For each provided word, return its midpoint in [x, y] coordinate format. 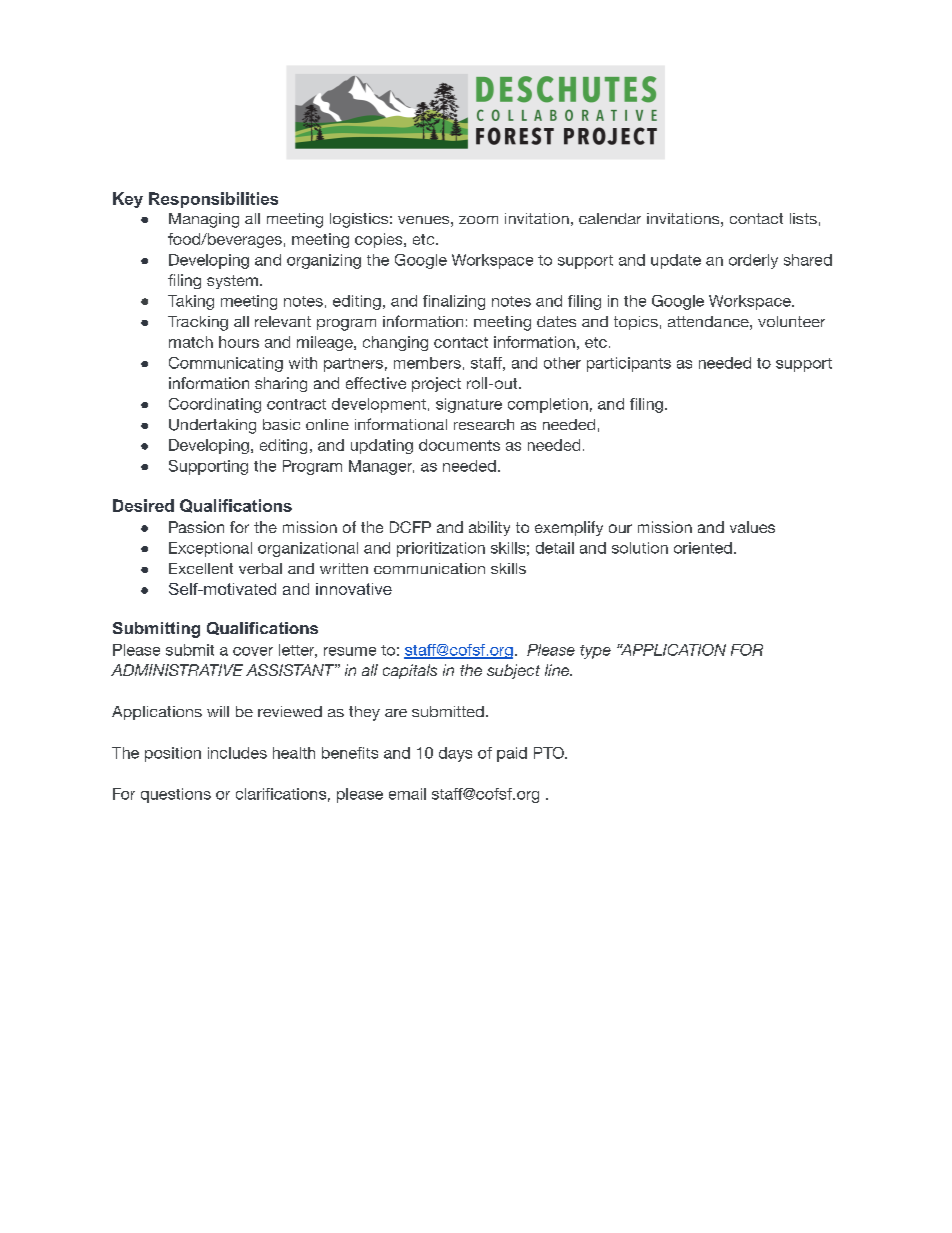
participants [629, 364]
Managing [204, 220]
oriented [703, 548]
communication [429, 568]
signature [469, 405]
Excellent [201, 568]
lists [803, 218]
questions [176, 795]
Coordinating [215, 405]
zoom [478, 220]
